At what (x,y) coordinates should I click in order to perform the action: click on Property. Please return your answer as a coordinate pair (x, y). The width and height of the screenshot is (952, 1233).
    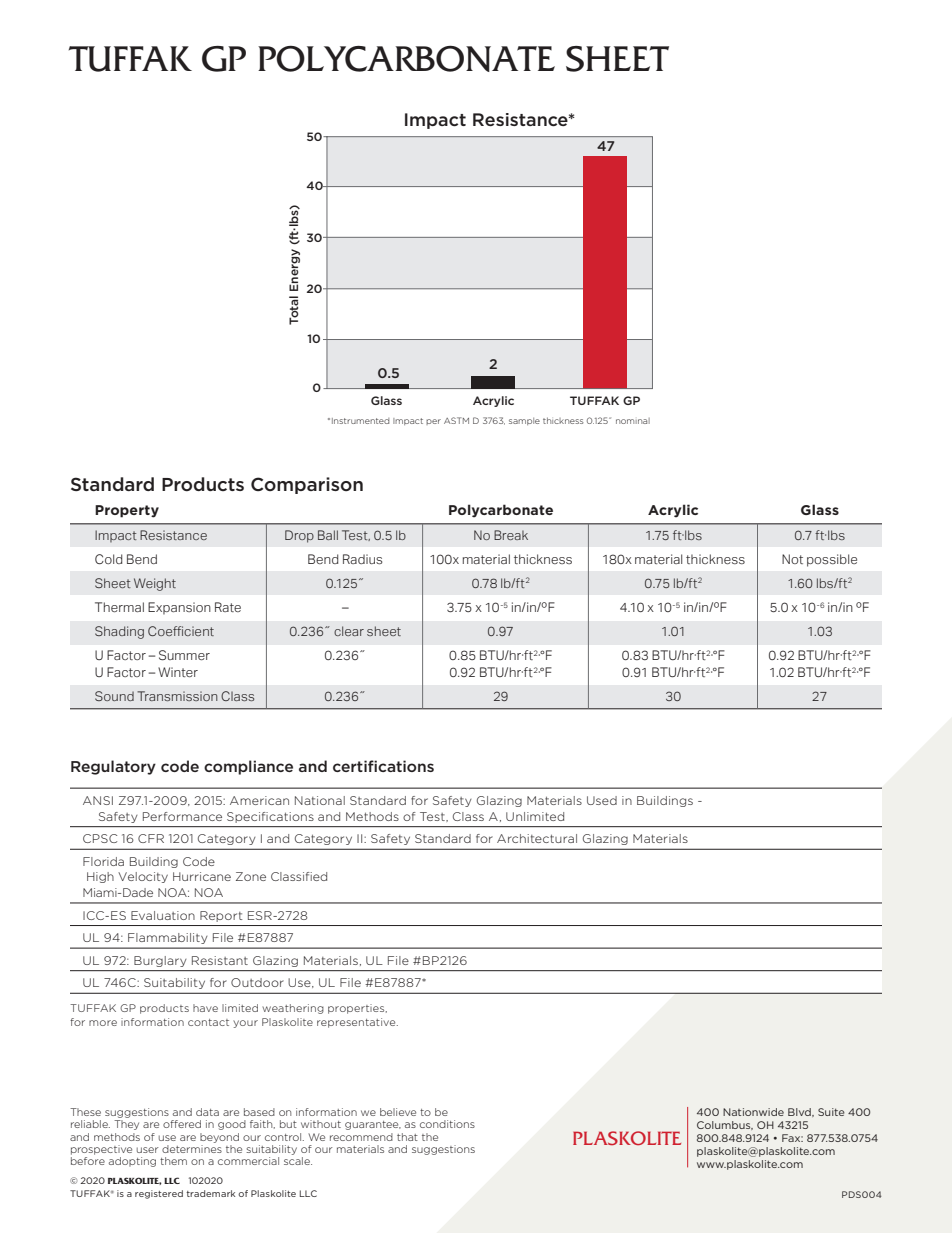
    Looking at the image, I should click on (127, 511).
